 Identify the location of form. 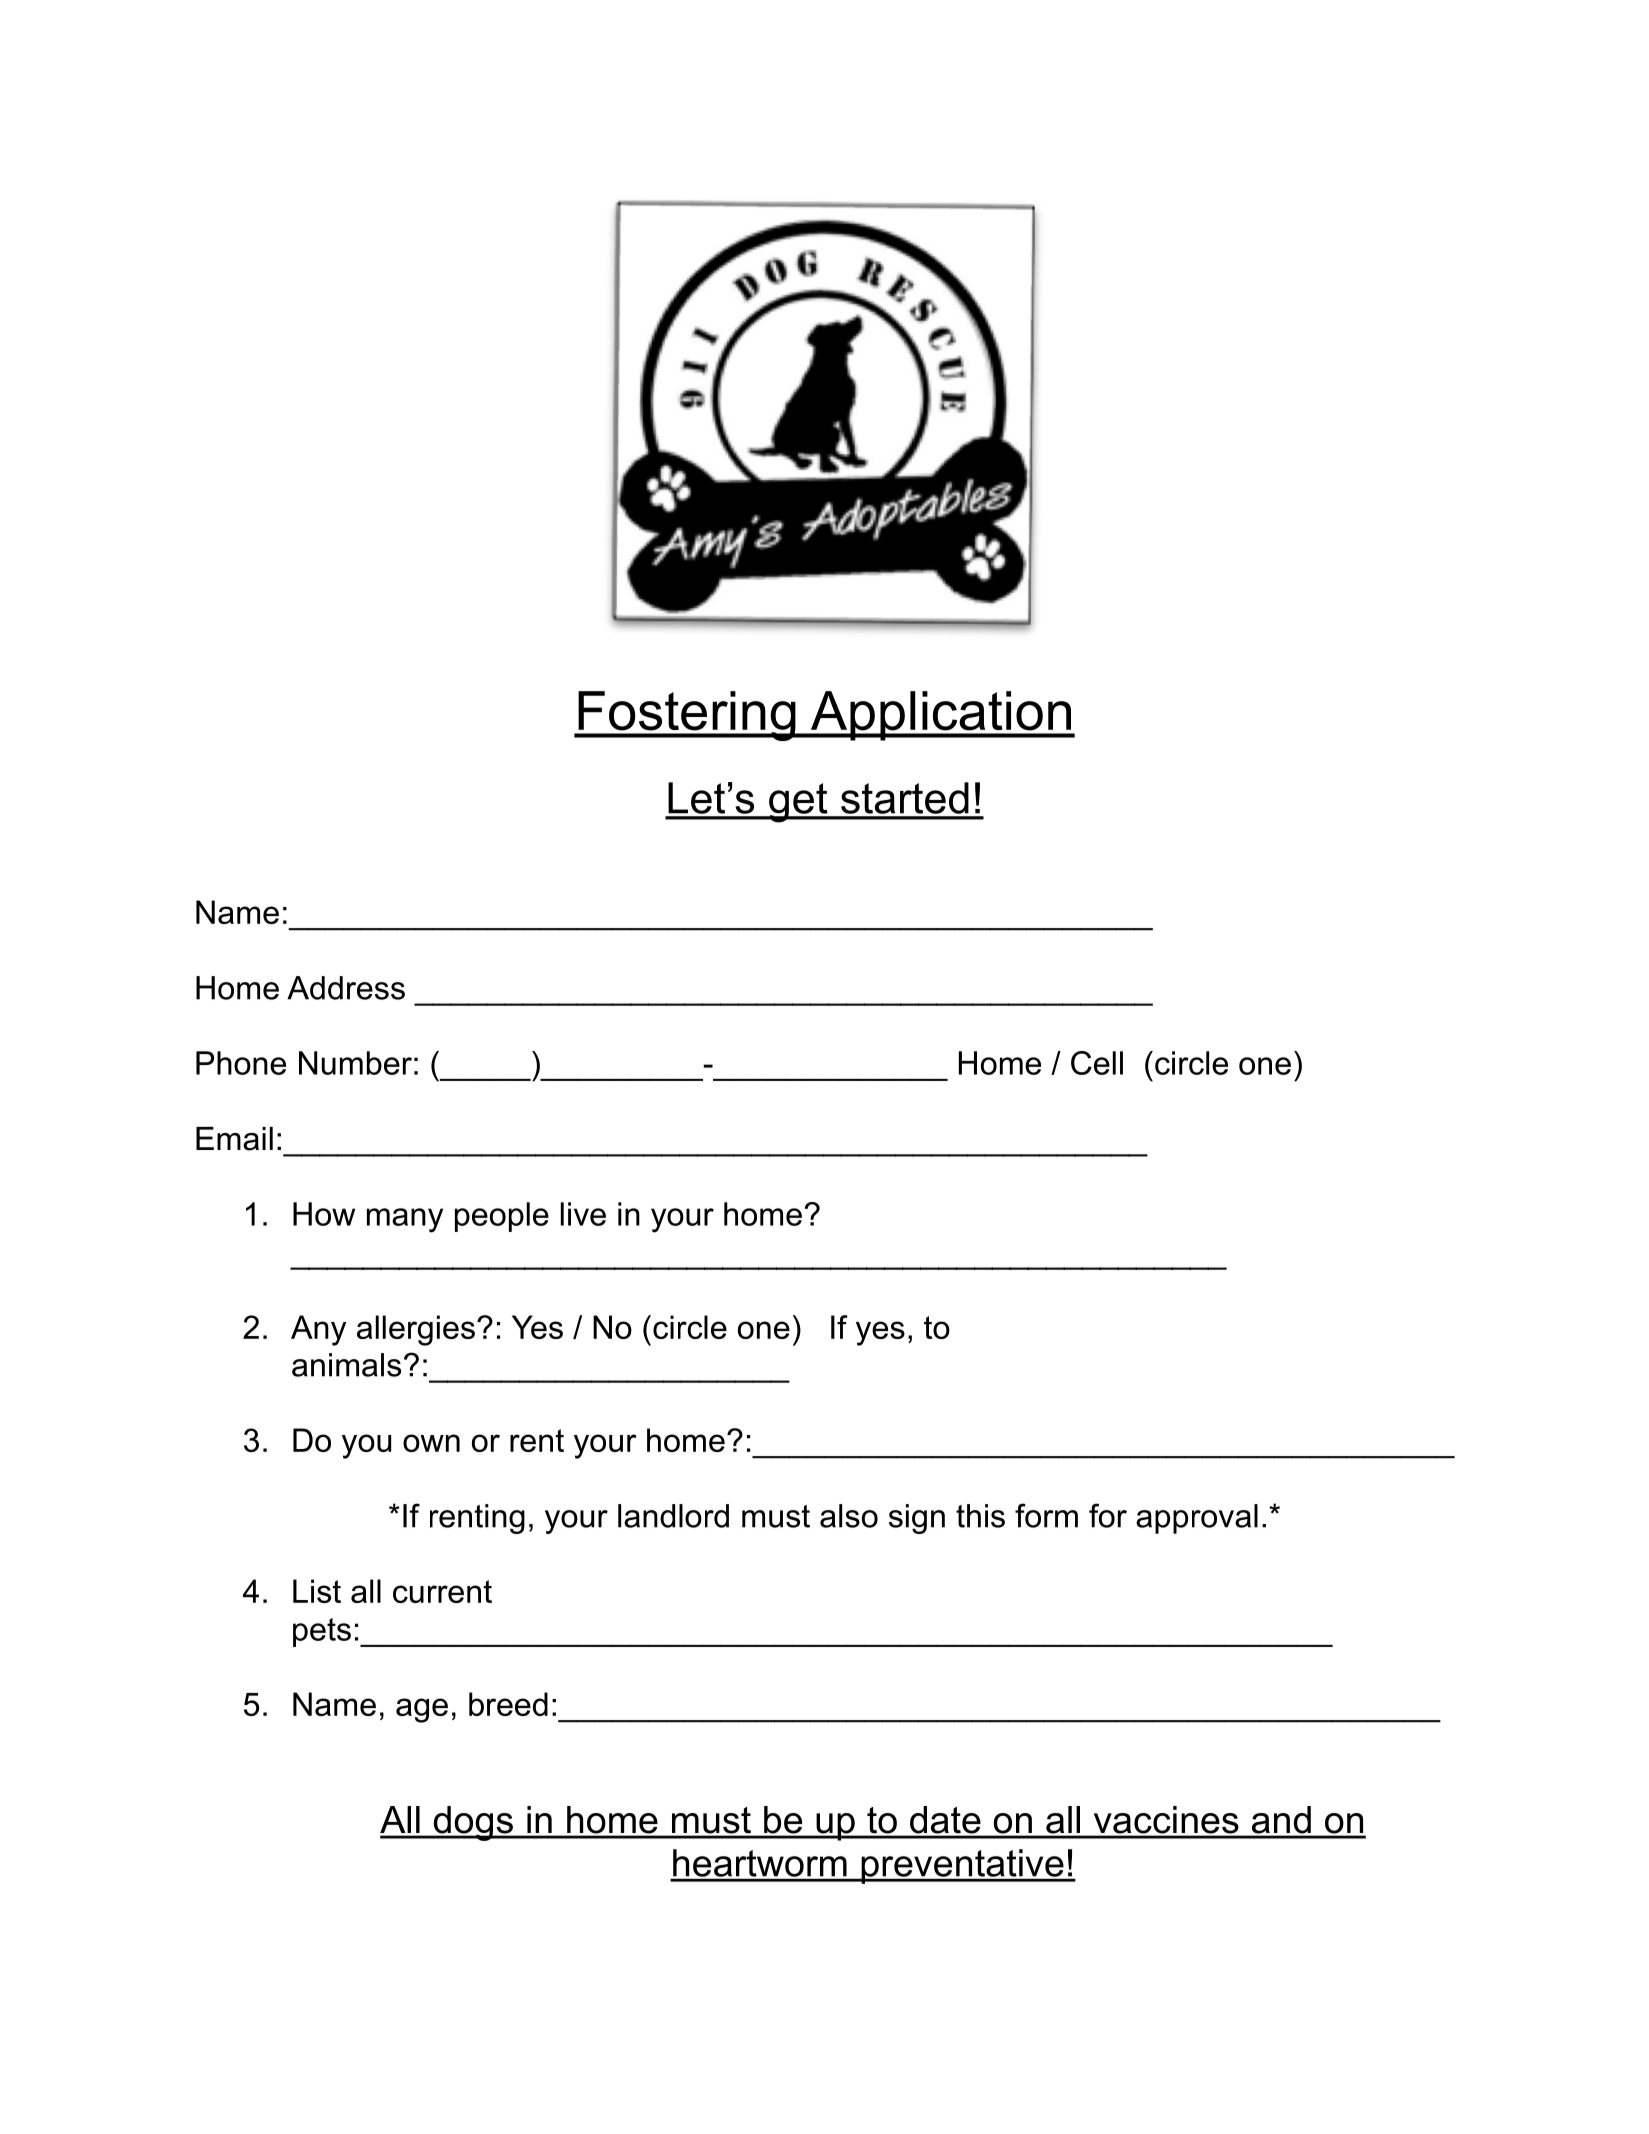
(1046, 1515).
